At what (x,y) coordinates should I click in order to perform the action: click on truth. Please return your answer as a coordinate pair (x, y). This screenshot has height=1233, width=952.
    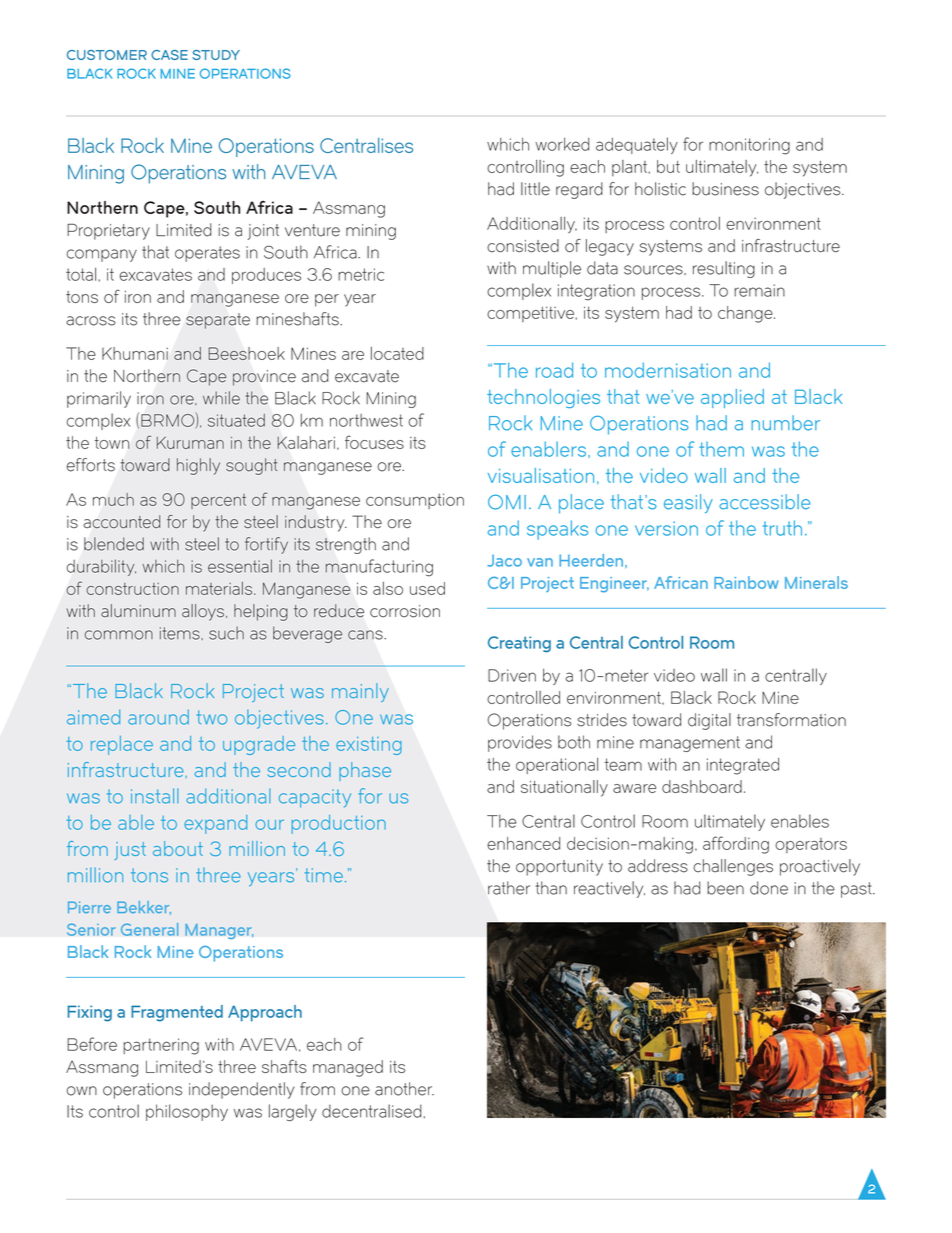
    Looking at the image, I should click on (782, 528).
